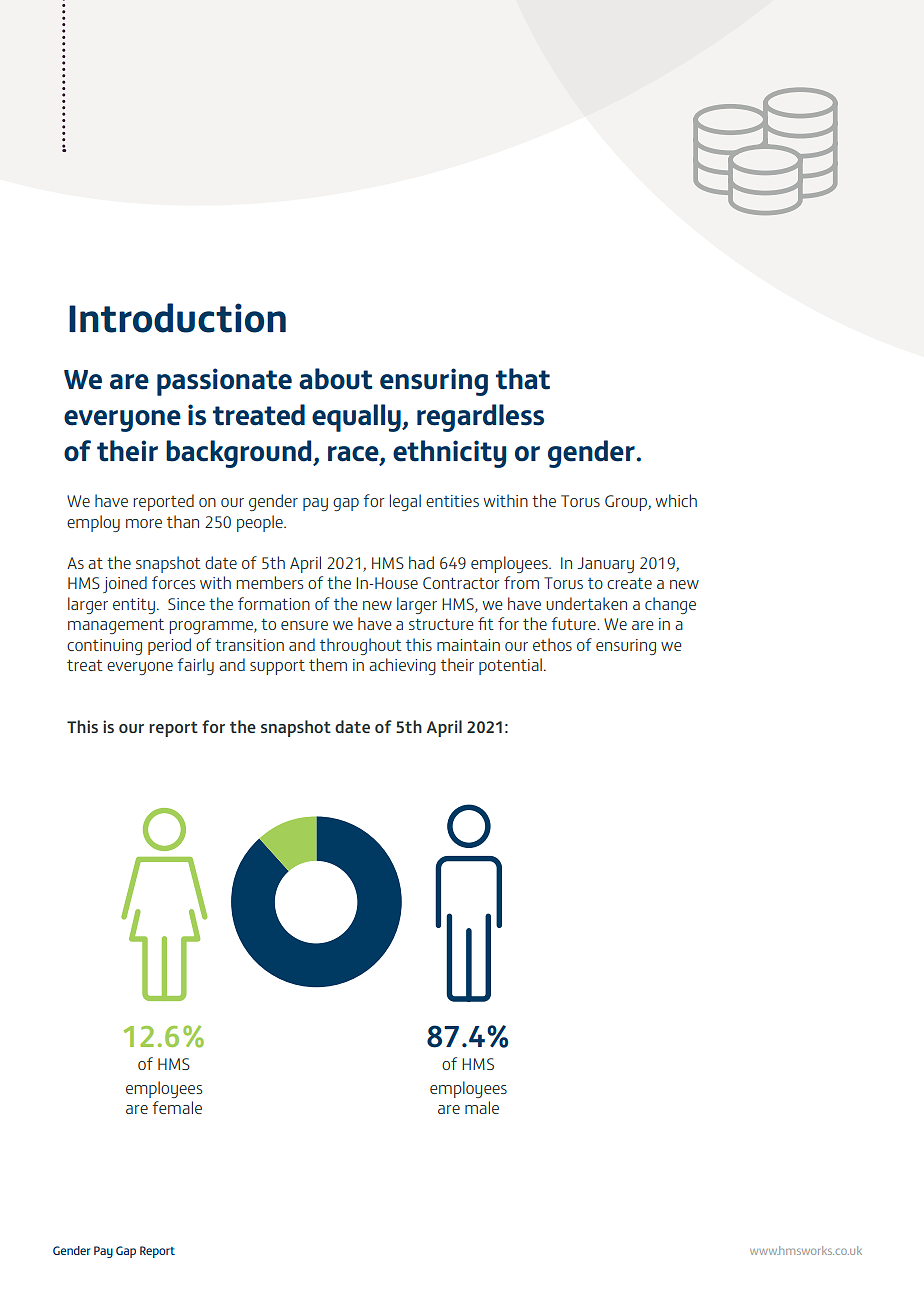 This screenshot has width=924, height=1308. I want to click on legal, so click(405, 502).
